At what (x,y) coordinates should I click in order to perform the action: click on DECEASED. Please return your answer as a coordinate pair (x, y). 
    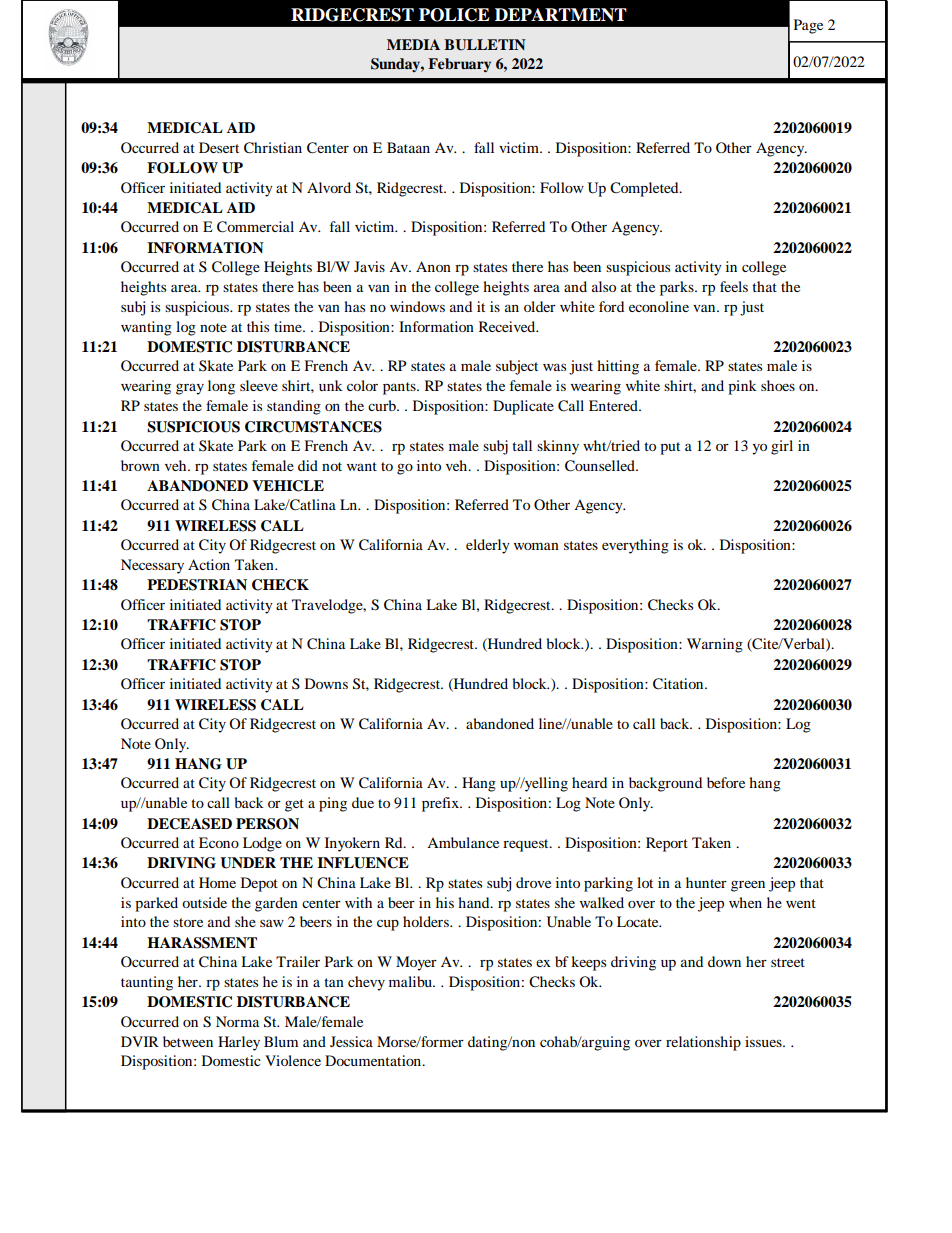
    Looking at the image, I should click on (189, 824).
